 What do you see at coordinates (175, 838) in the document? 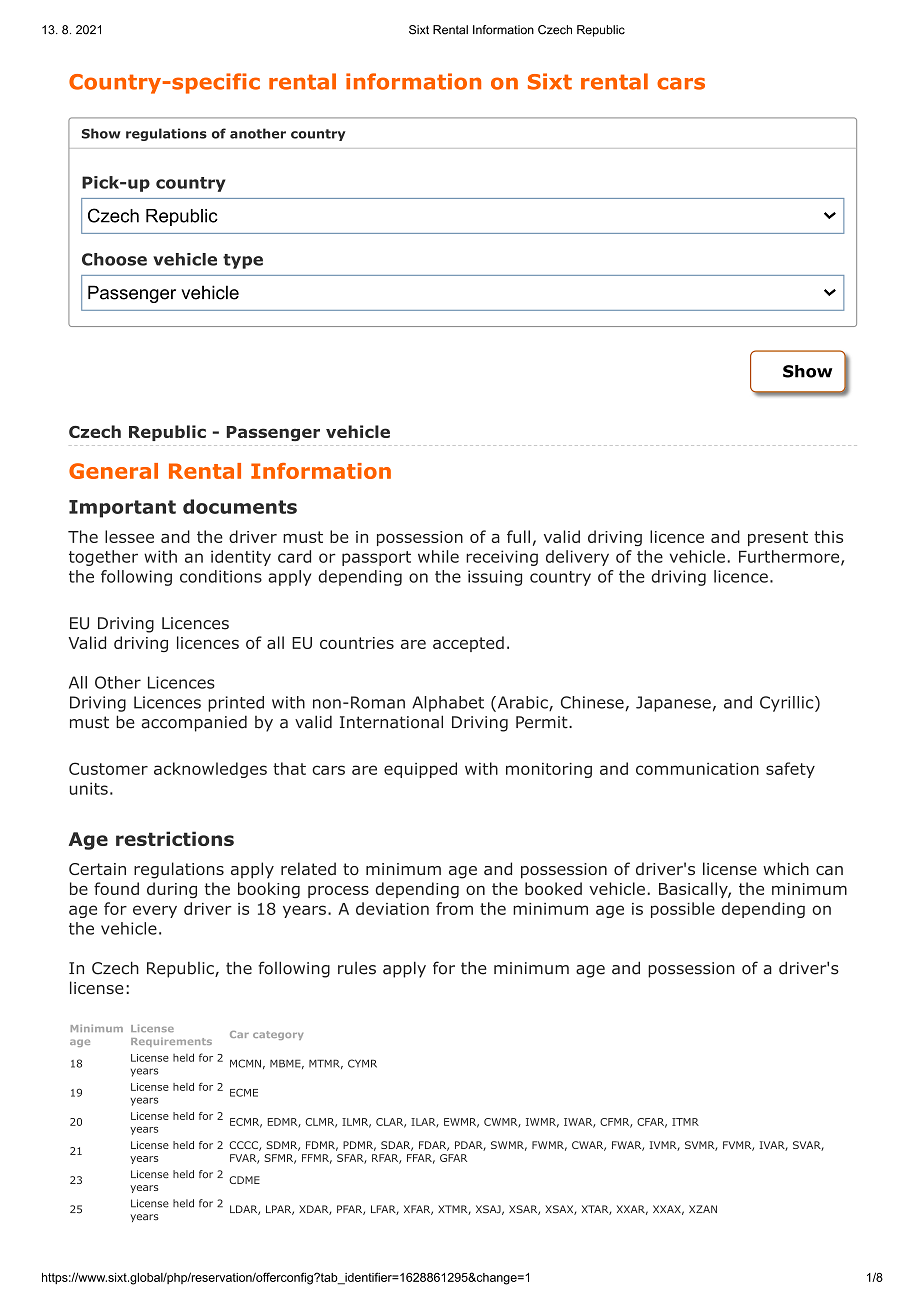
I see `restrictions` at bounding box center [175, 838].
